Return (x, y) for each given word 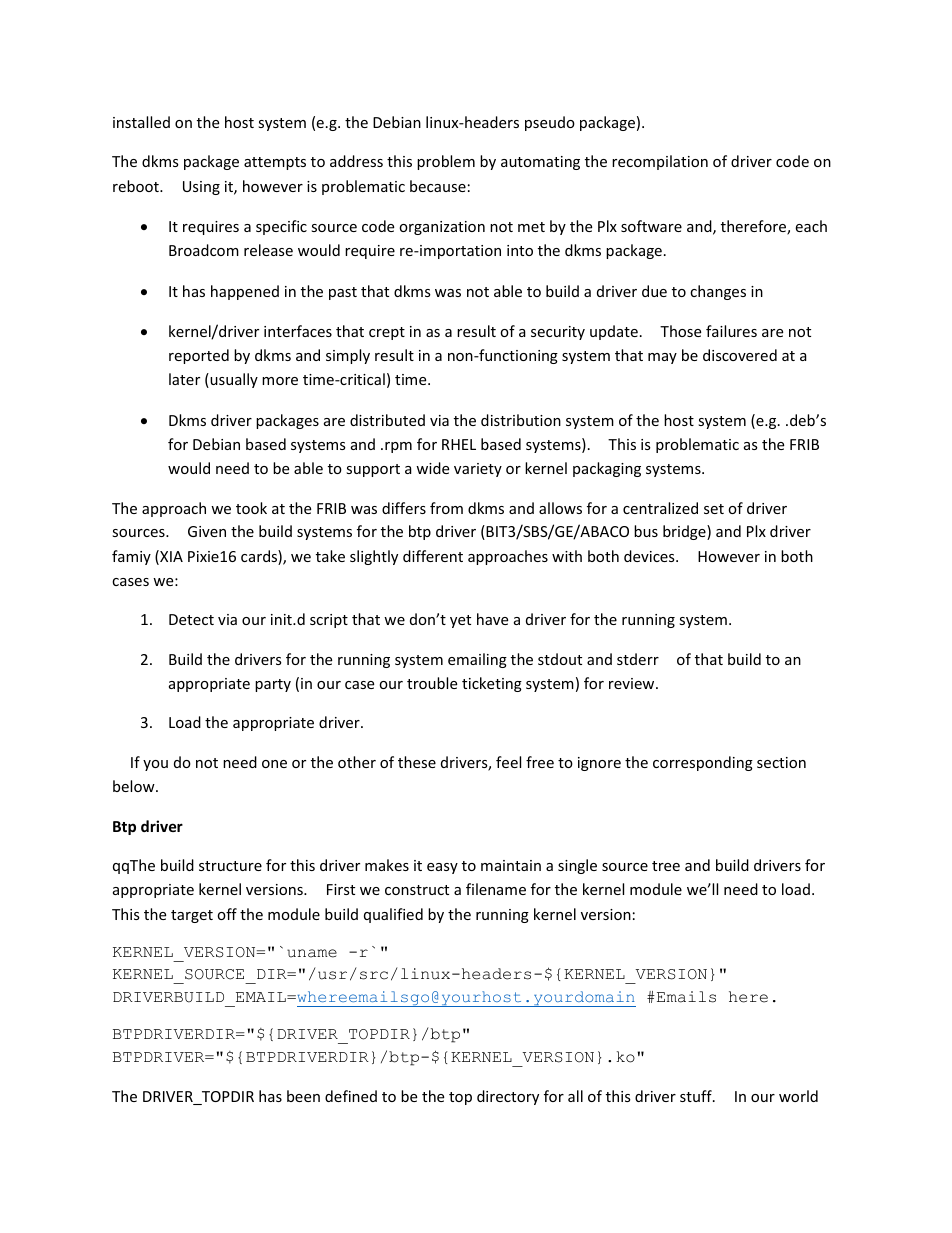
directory (508, 1097)
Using (201, 188)
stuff (697, 1096)
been (303, 1096)
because (438, 186)
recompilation (660, 162)
